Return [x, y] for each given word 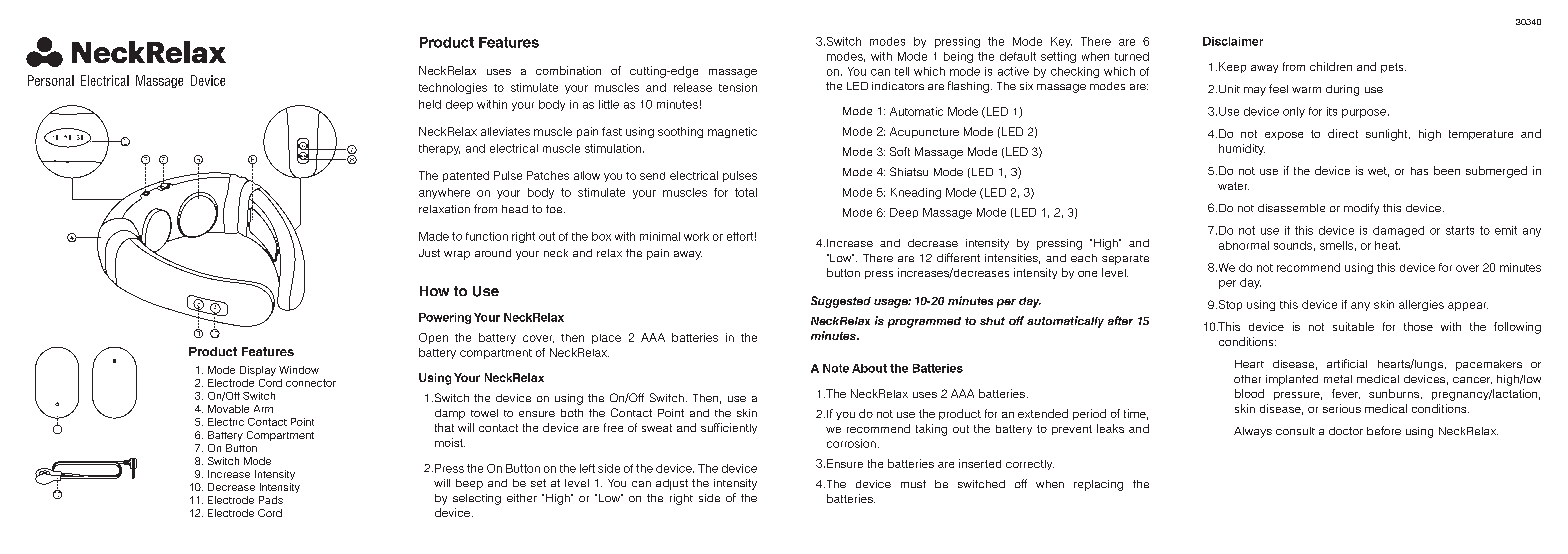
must [913, 484]
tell [902, 71]
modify [1361, 209]
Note [836, 368]
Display [258, 371]
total [746, 192]
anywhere [444, 193]
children [1331, 66]
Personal [51, 80]
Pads [271, 500]
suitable [1353, 326]
